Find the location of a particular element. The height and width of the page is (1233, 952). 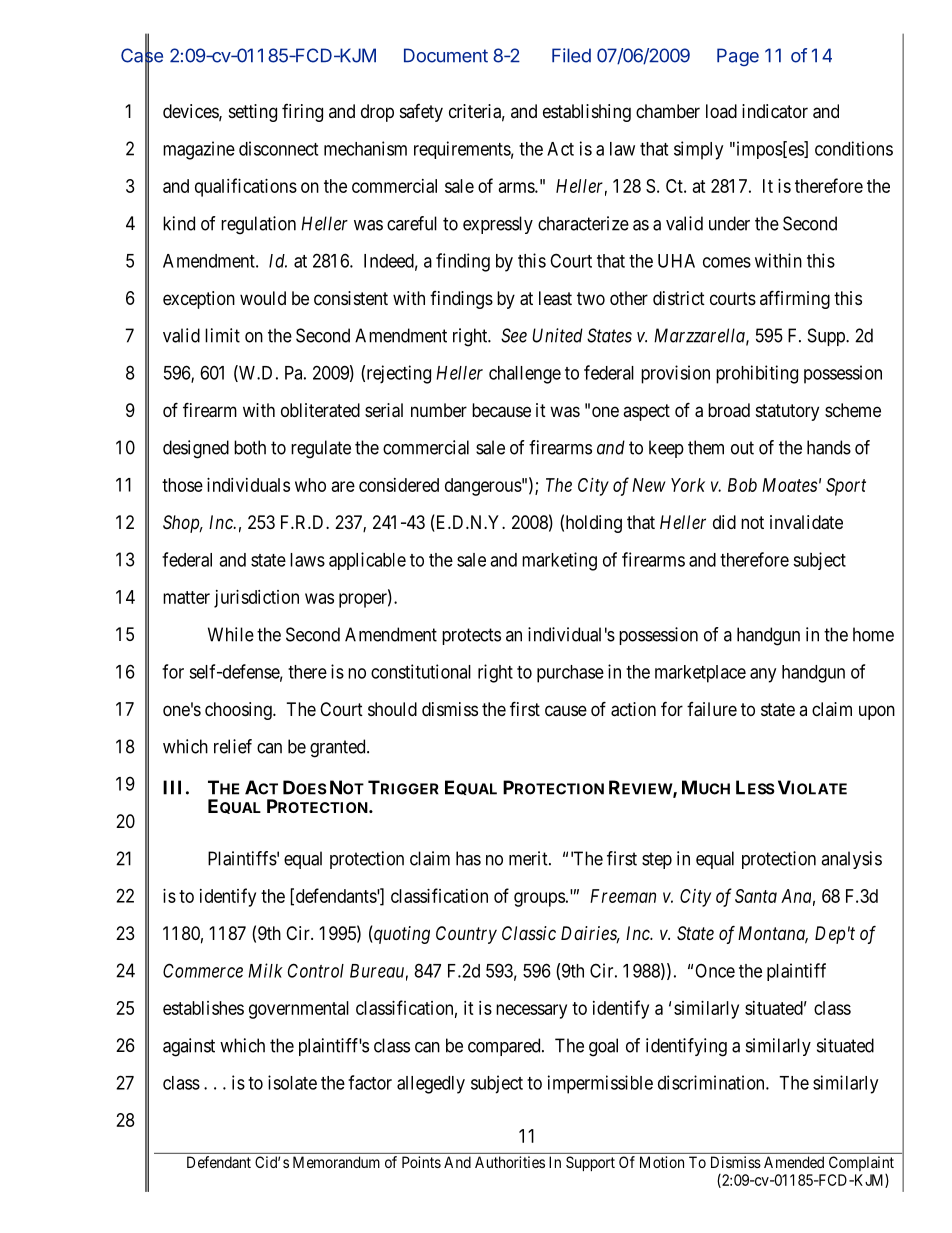

isolate is located at coordinates (292, 1082).
